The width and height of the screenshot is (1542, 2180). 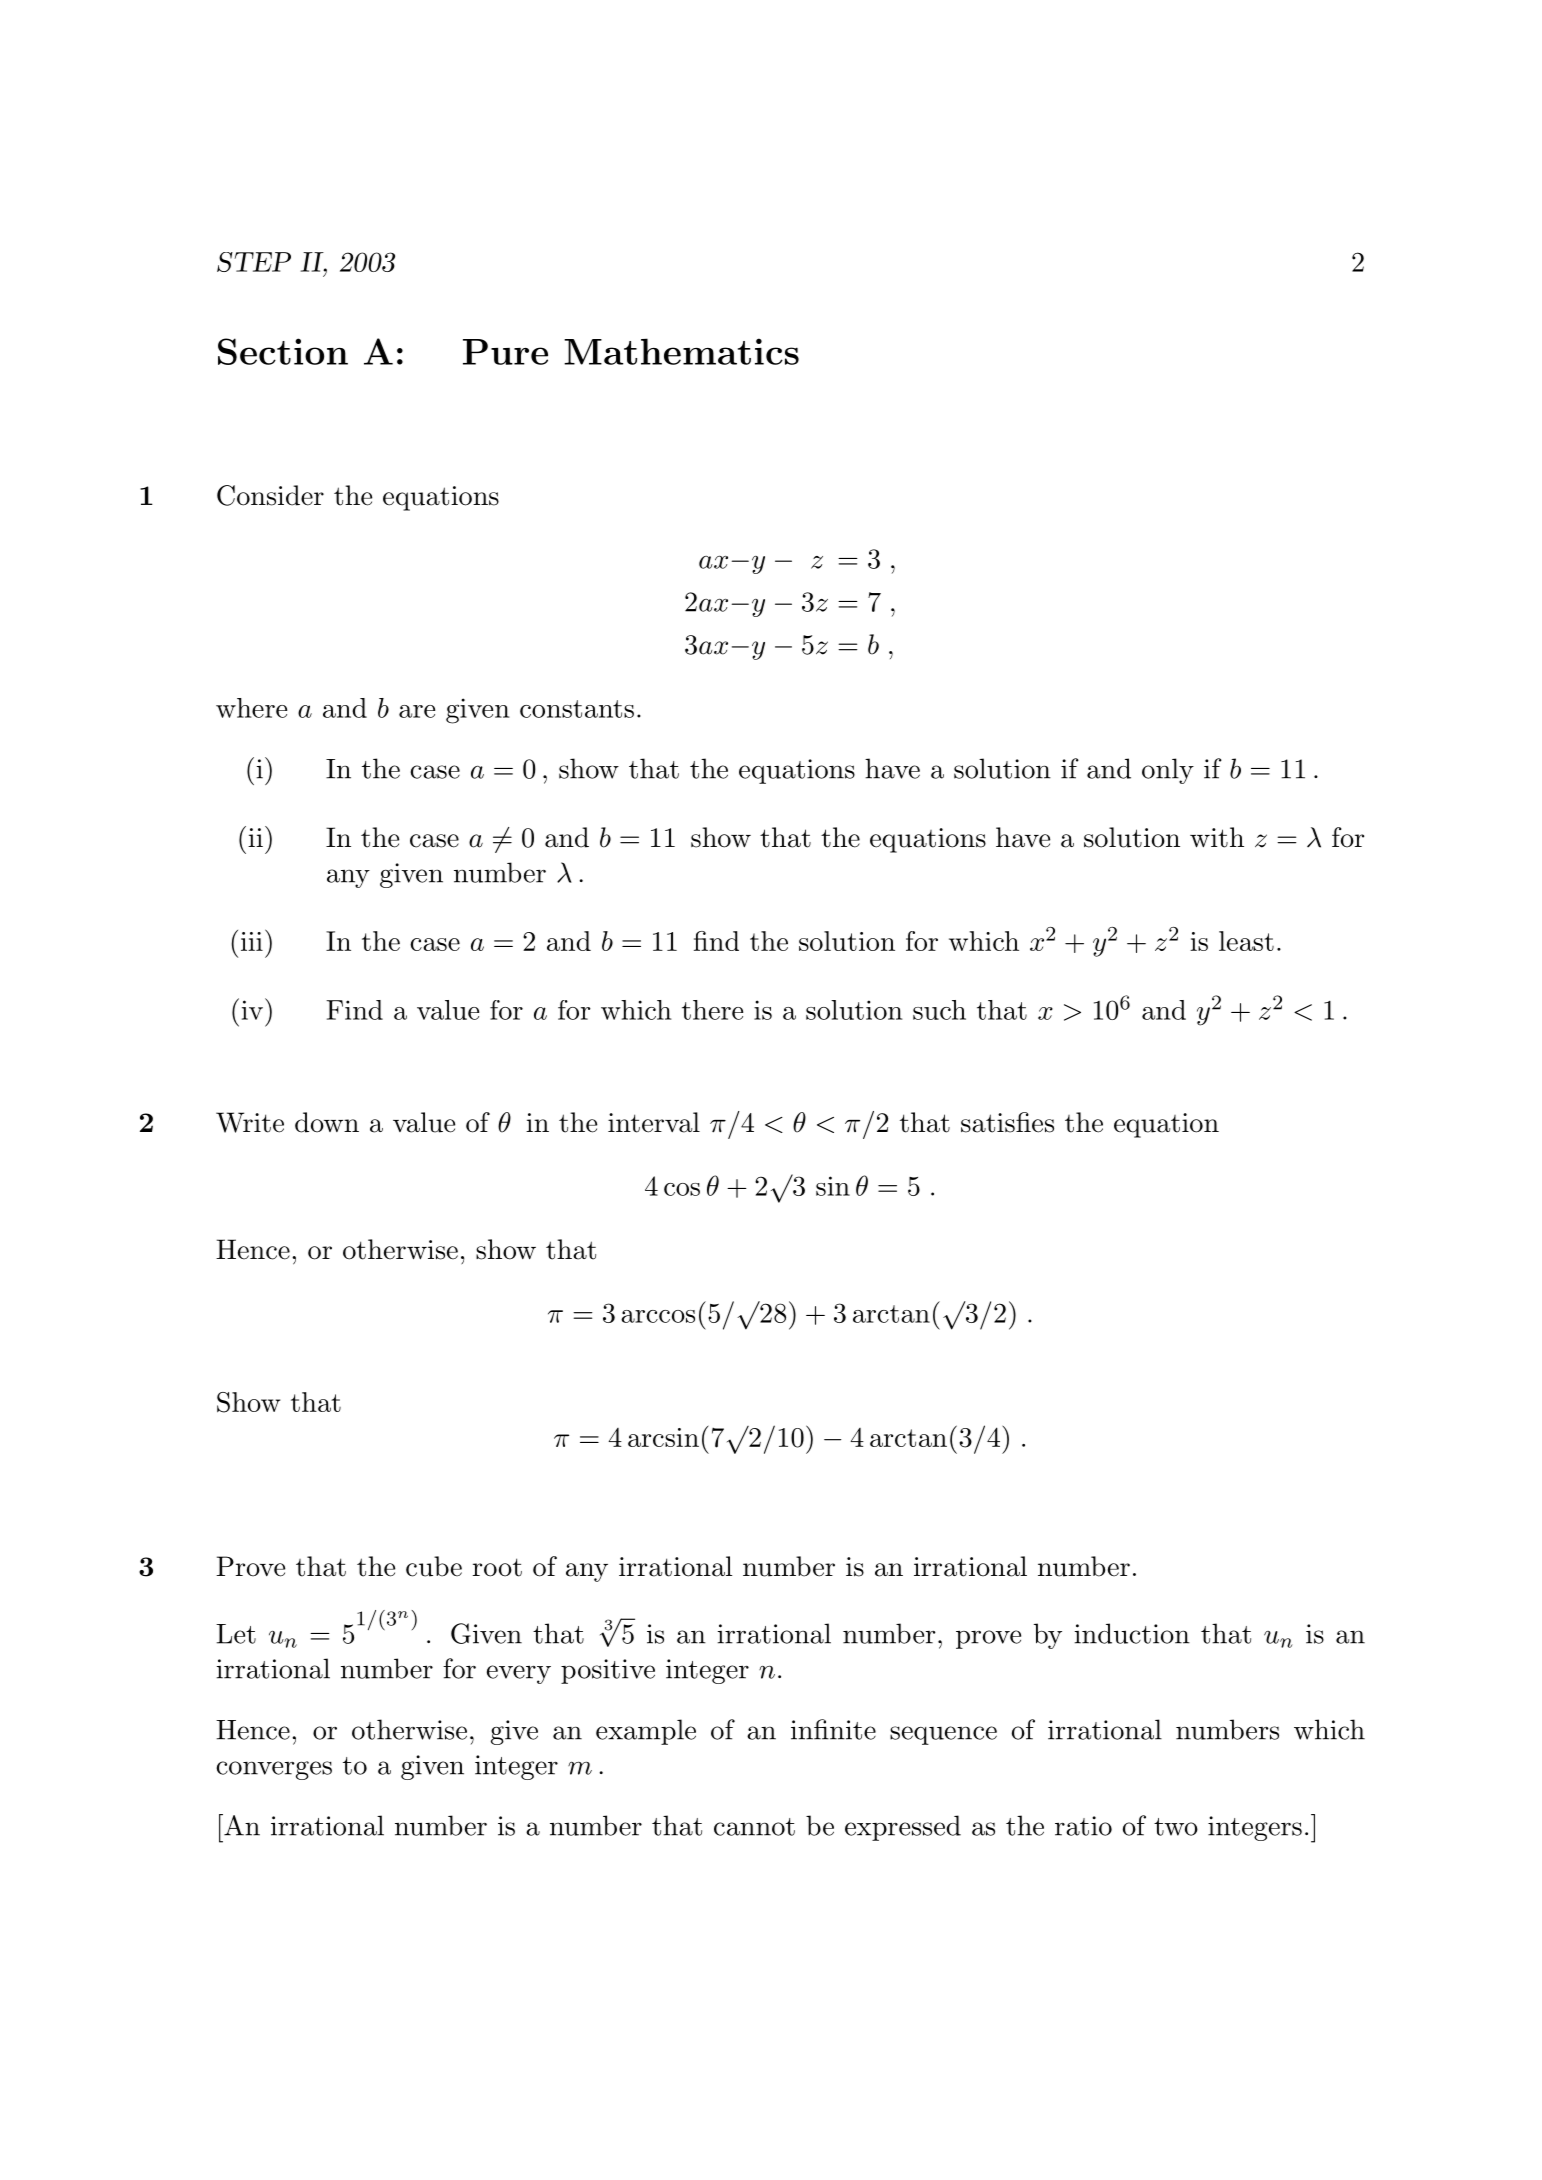 I want to click on only, so click(x=1168, y=771).
